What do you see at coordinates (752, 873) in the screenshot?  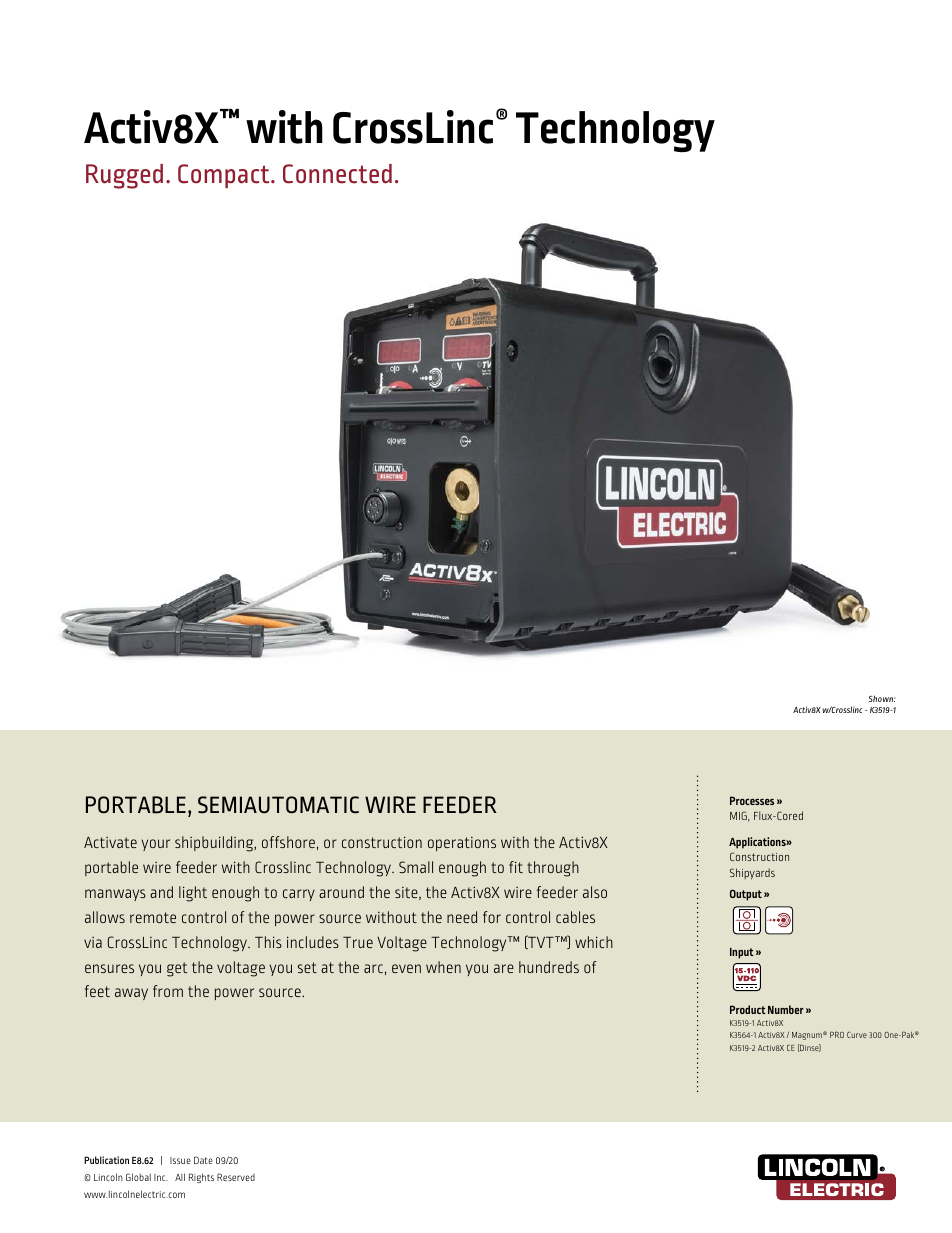 I see `Shipyards` at bounding box center [752, 873].
